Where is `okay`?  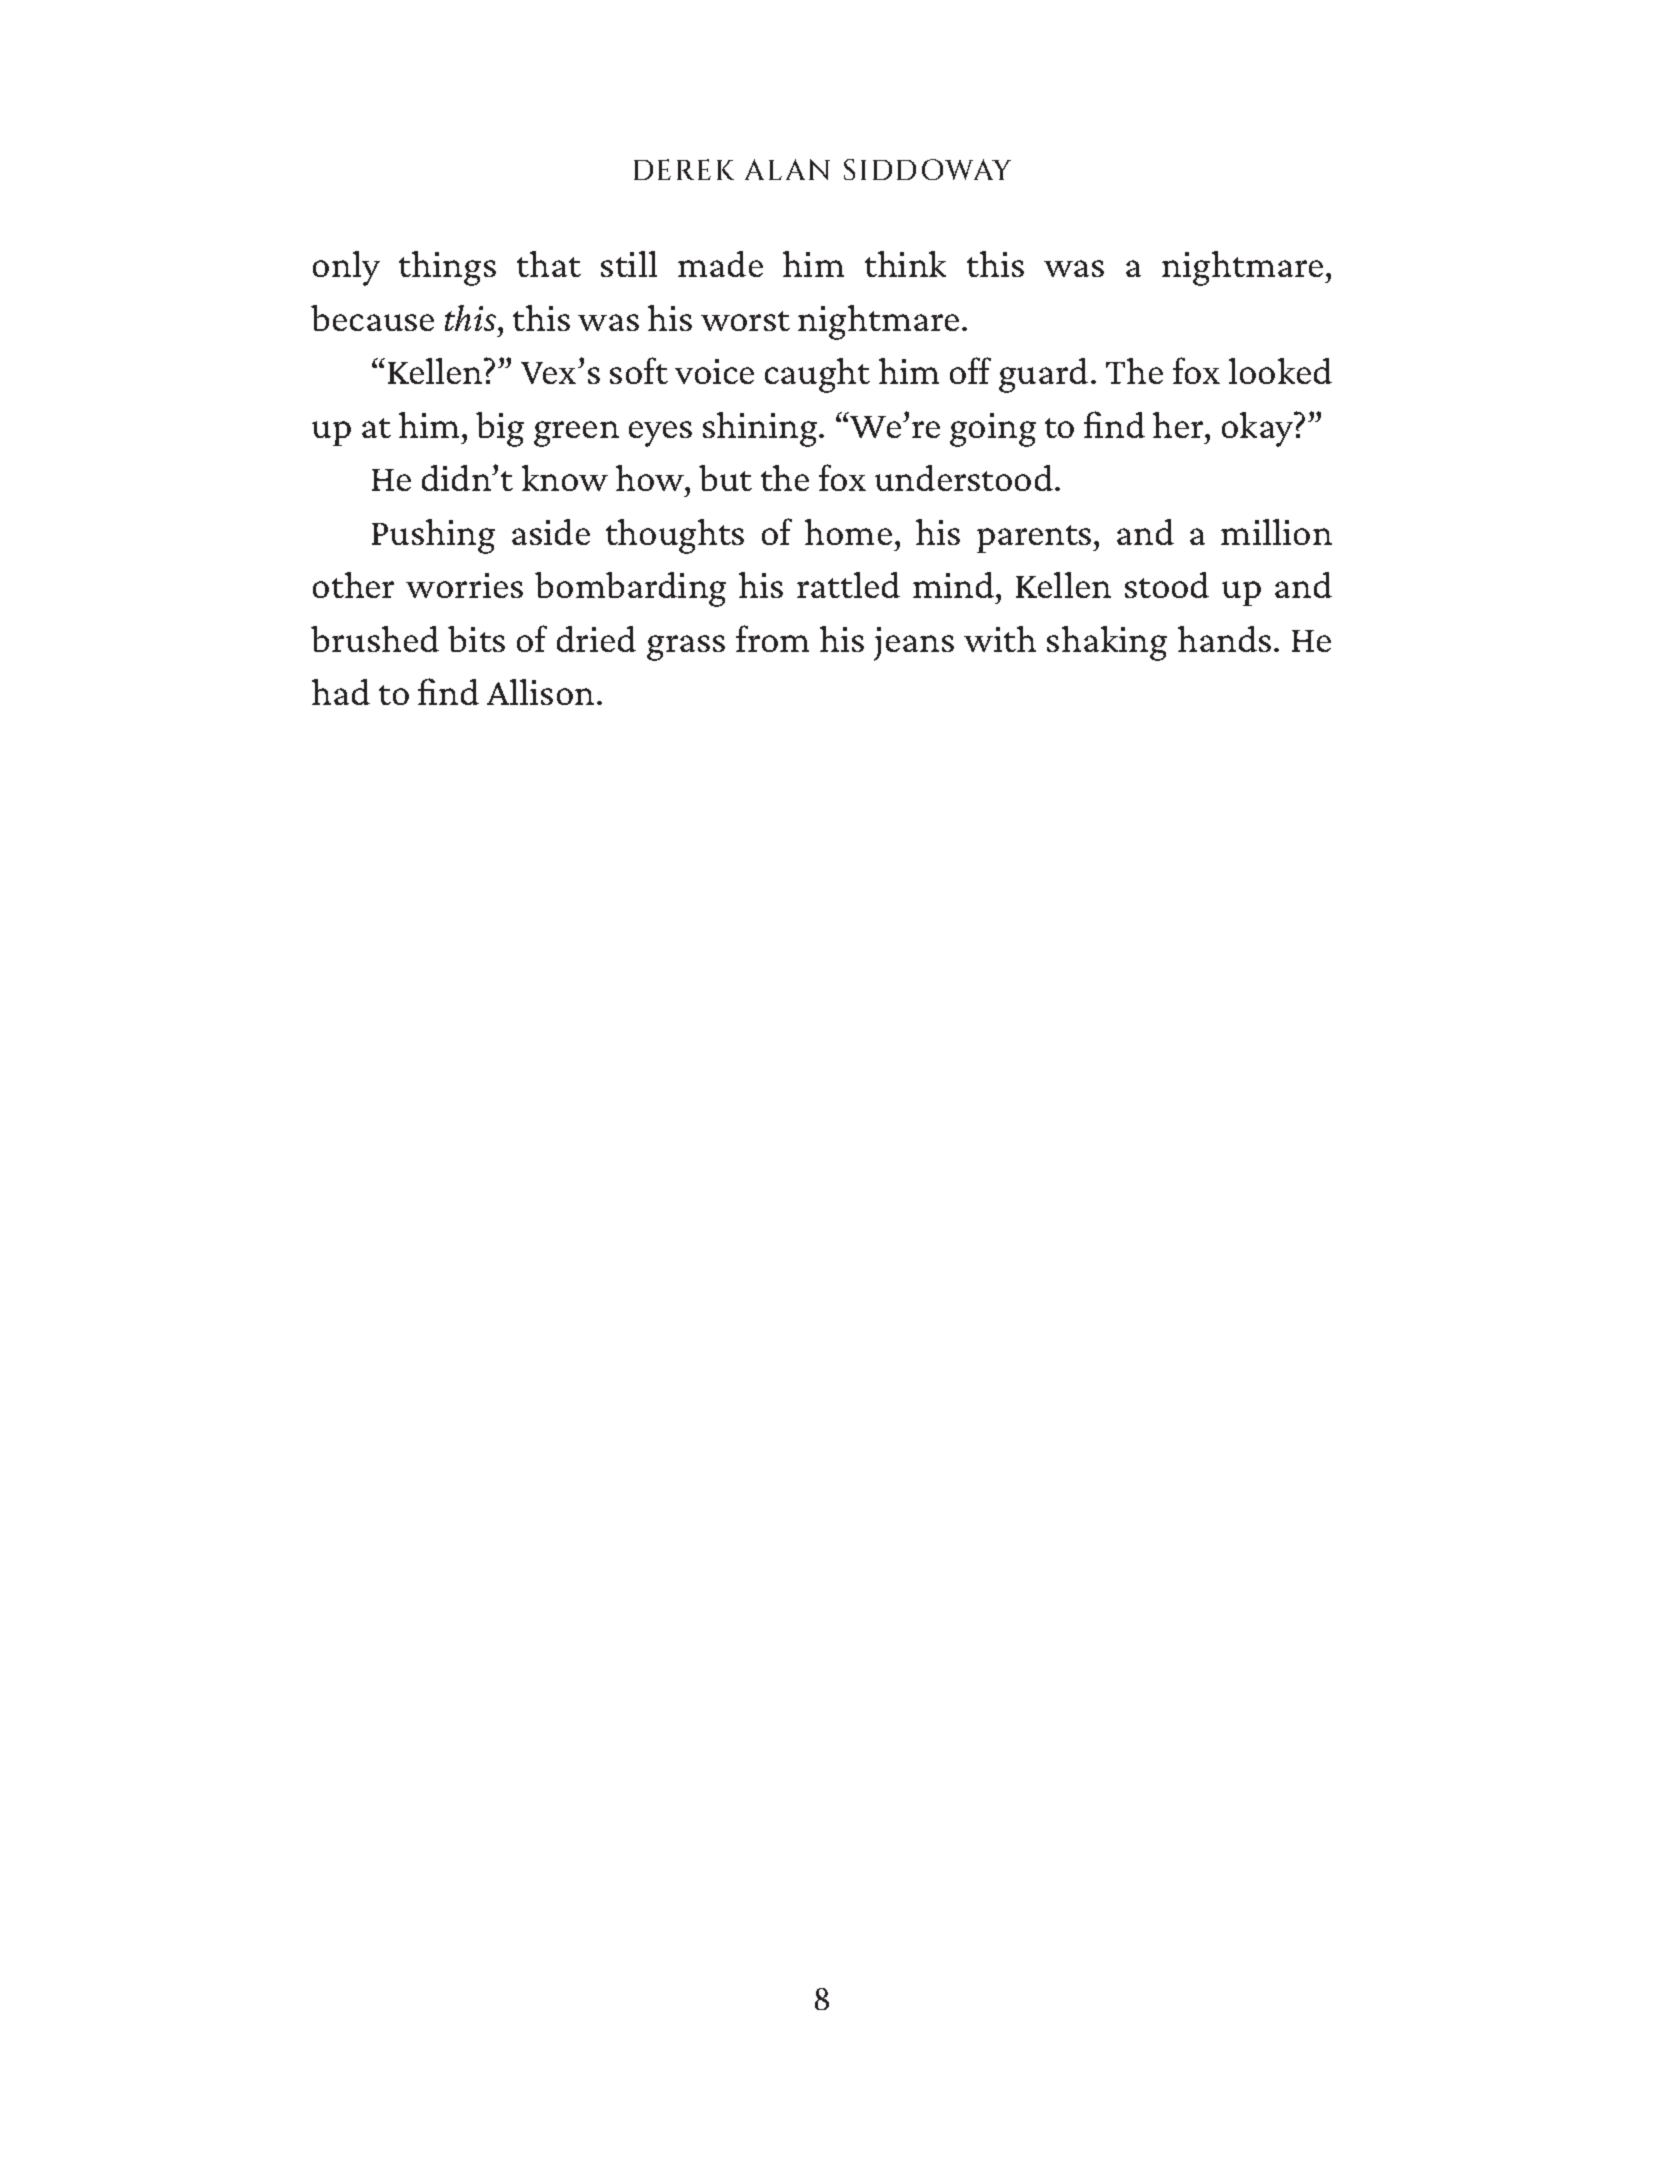 okay is located at coordinates (1259, 429).
